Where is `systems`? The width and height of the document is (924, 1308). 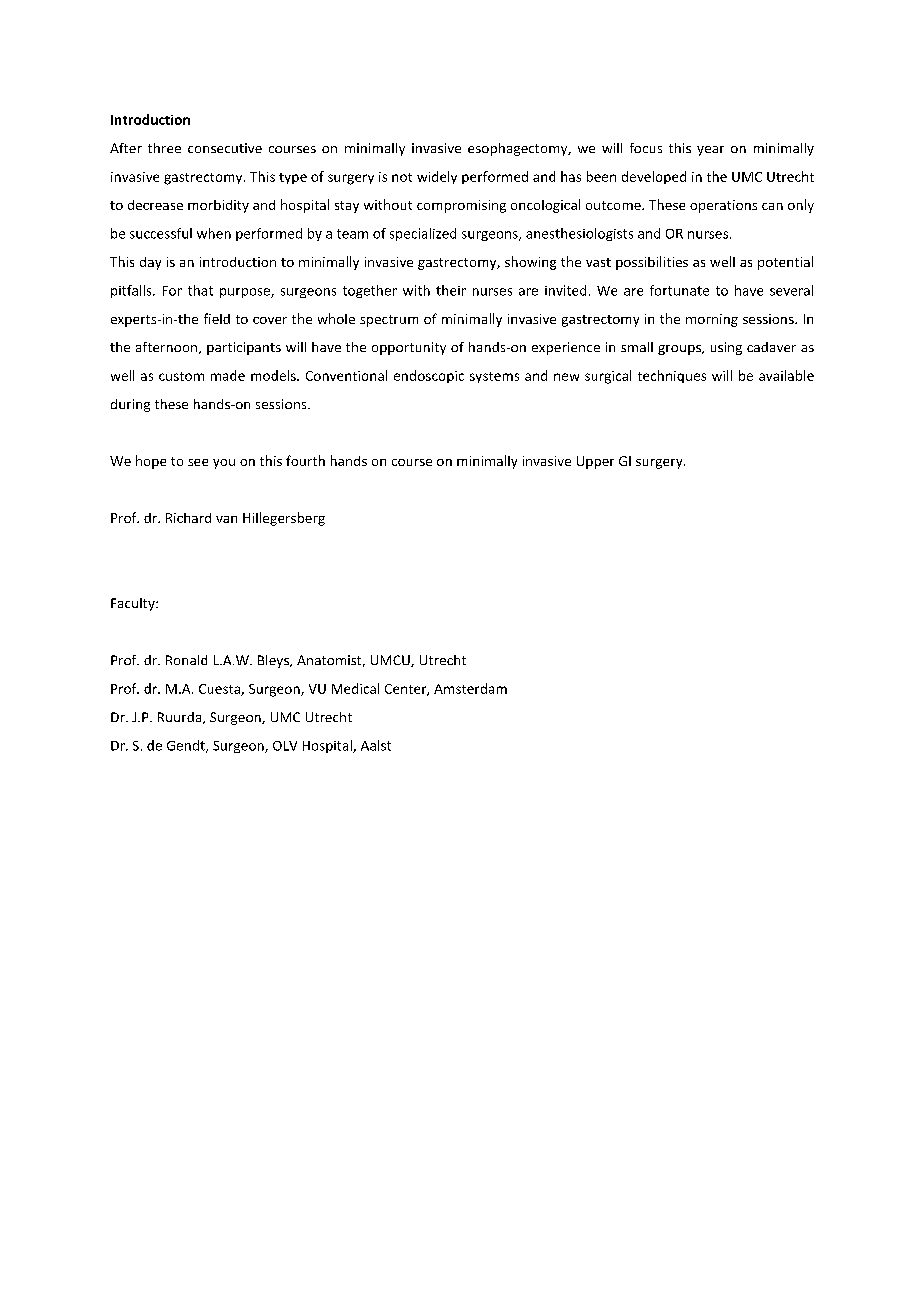
systems is located at coordinates (494, 377).
